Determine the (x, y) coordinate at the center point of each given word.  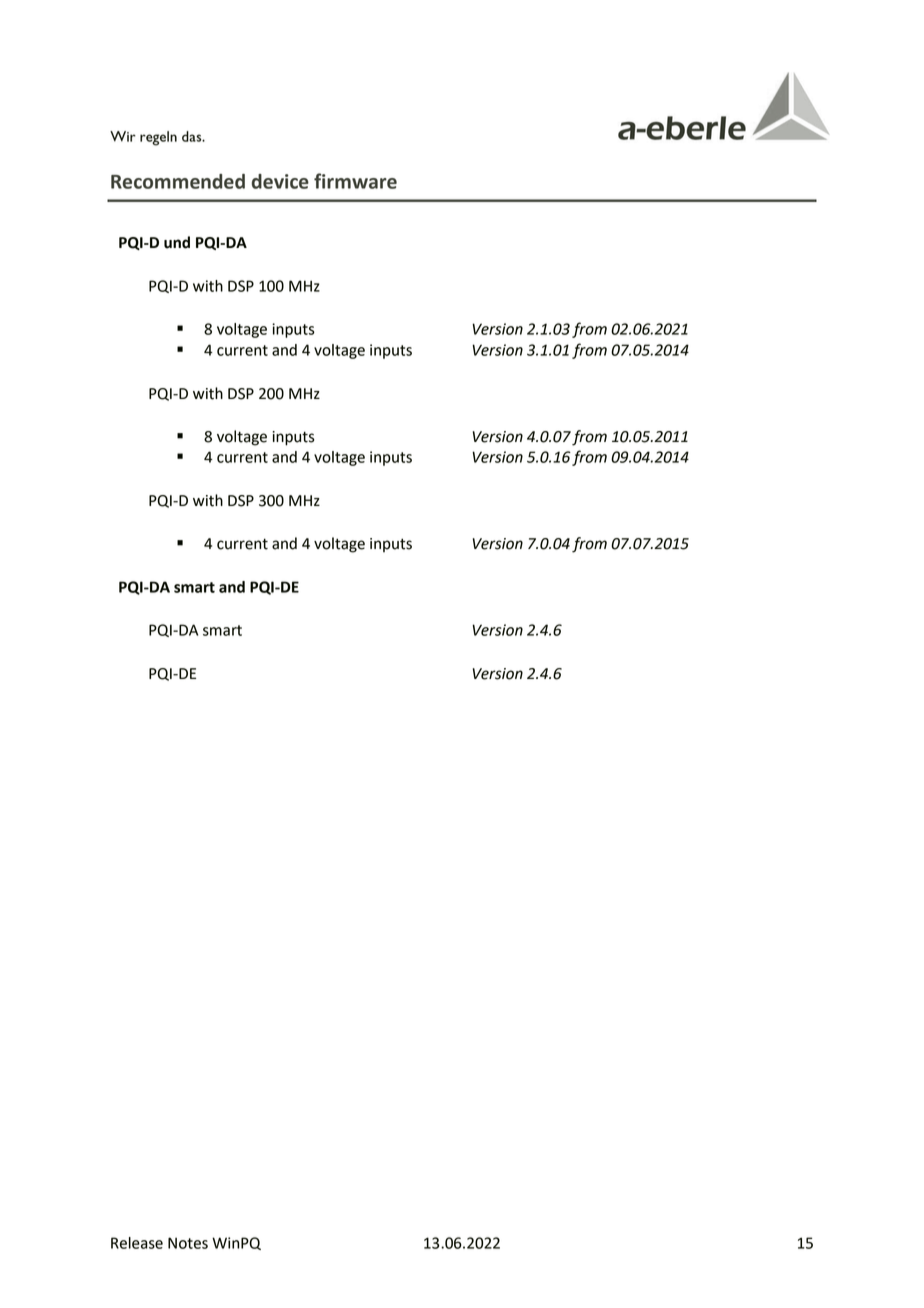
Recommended (178, 181)
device (280, 181)
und (177, 242)
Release (137, 1243)
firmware (355, 181)
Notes (188, 1243)
